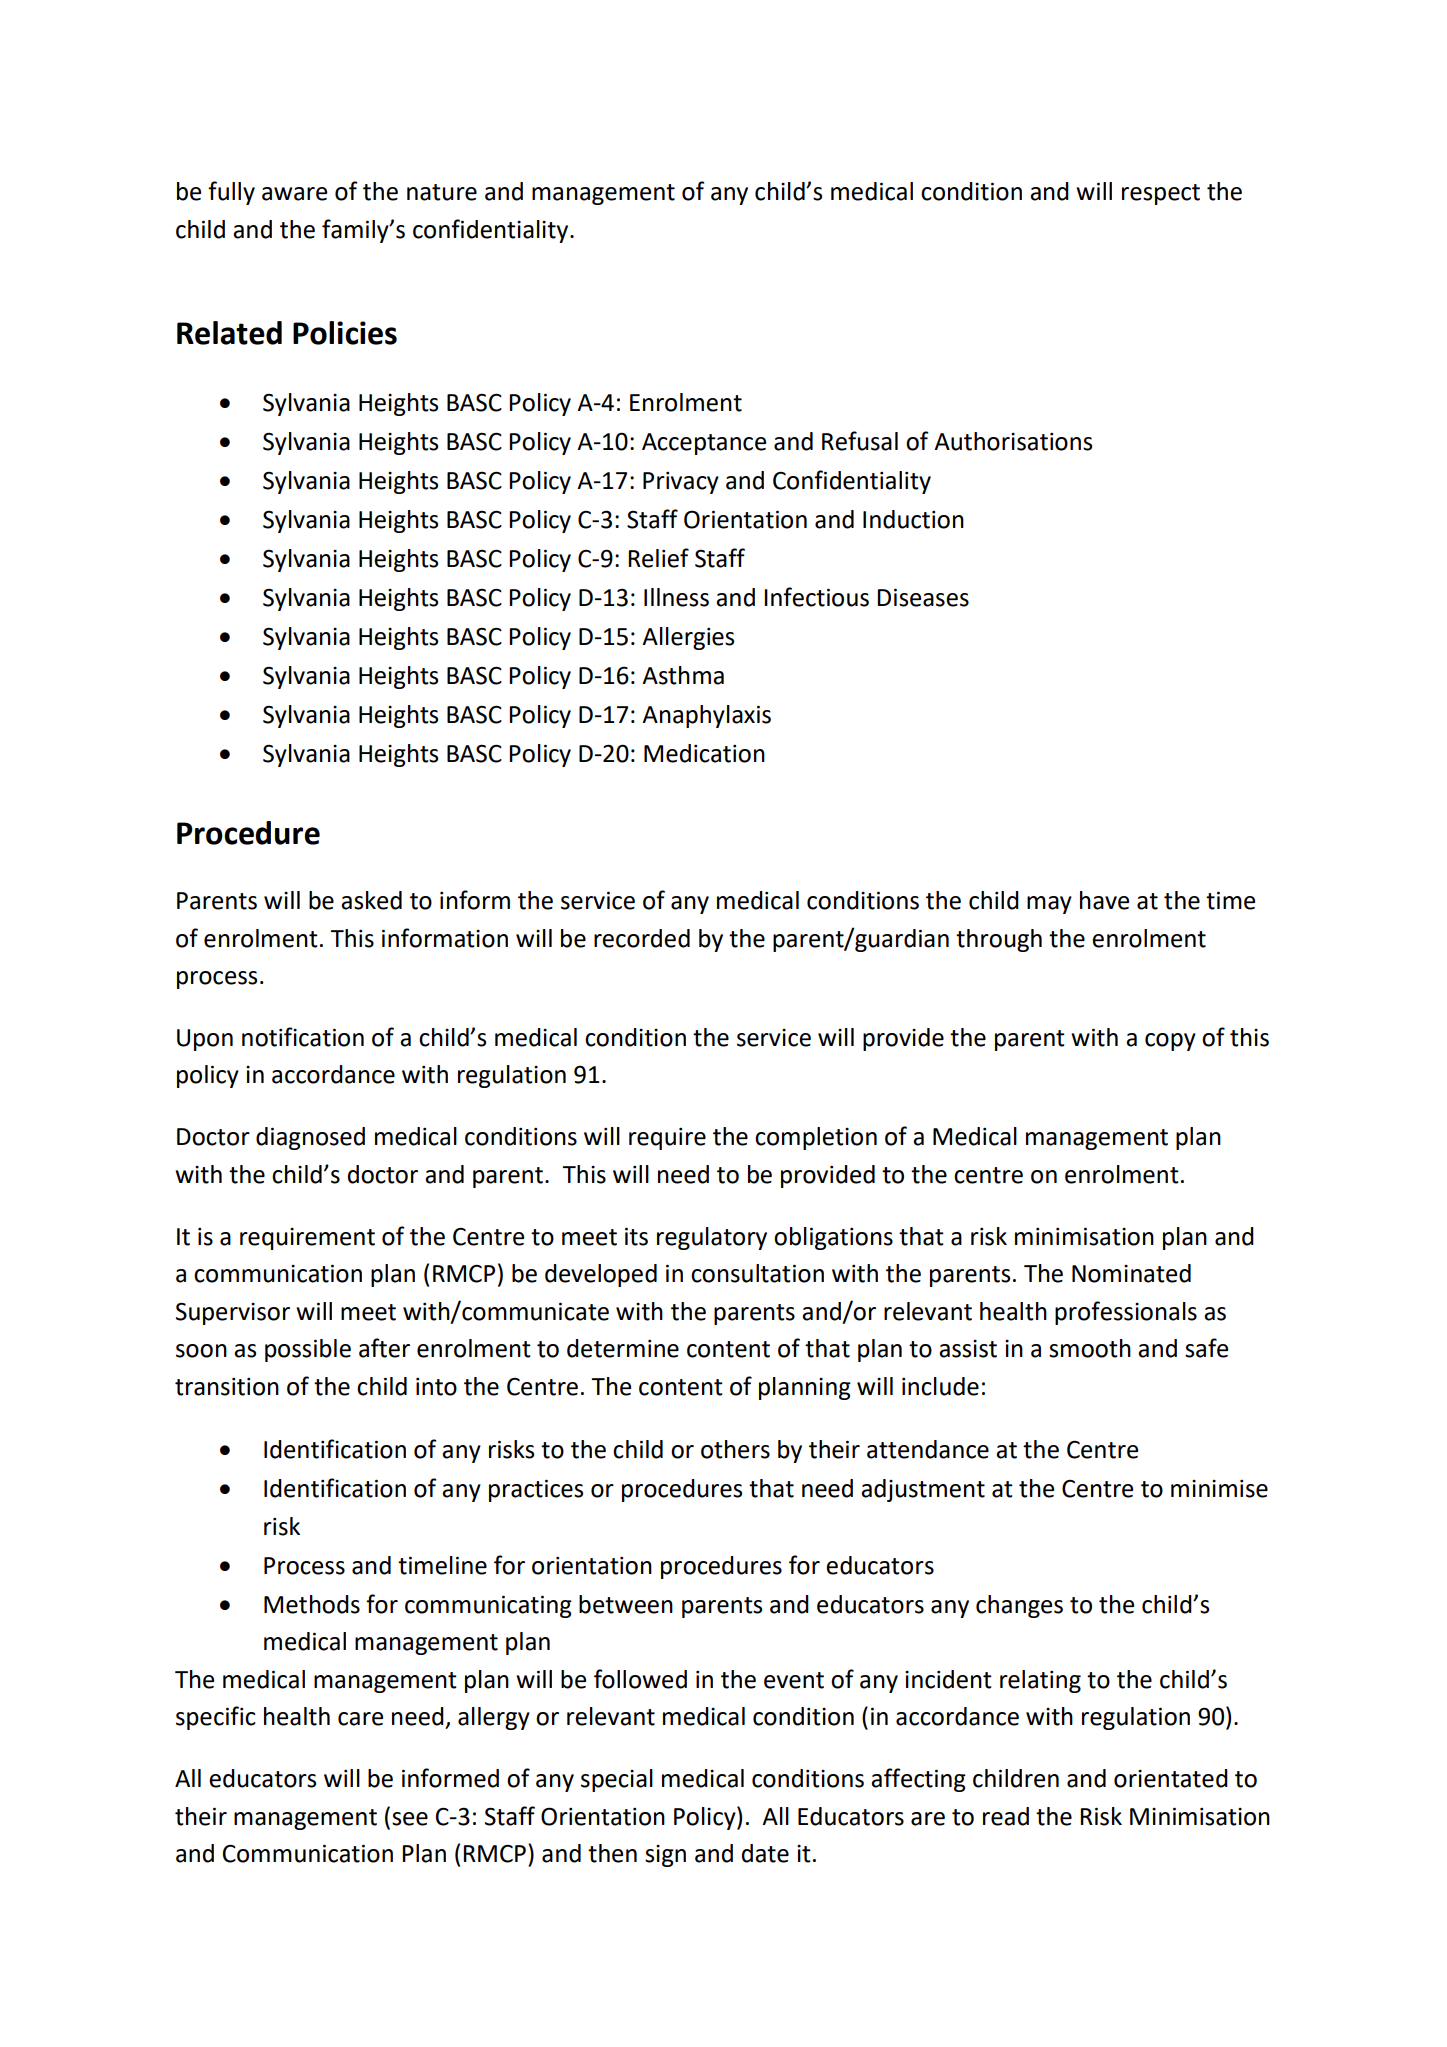 This image has height=2047, width=1447. What do you see at coordinates (1131, 1273) in the image?
I see `Nominated` at bounding box center [1131, 1273].
